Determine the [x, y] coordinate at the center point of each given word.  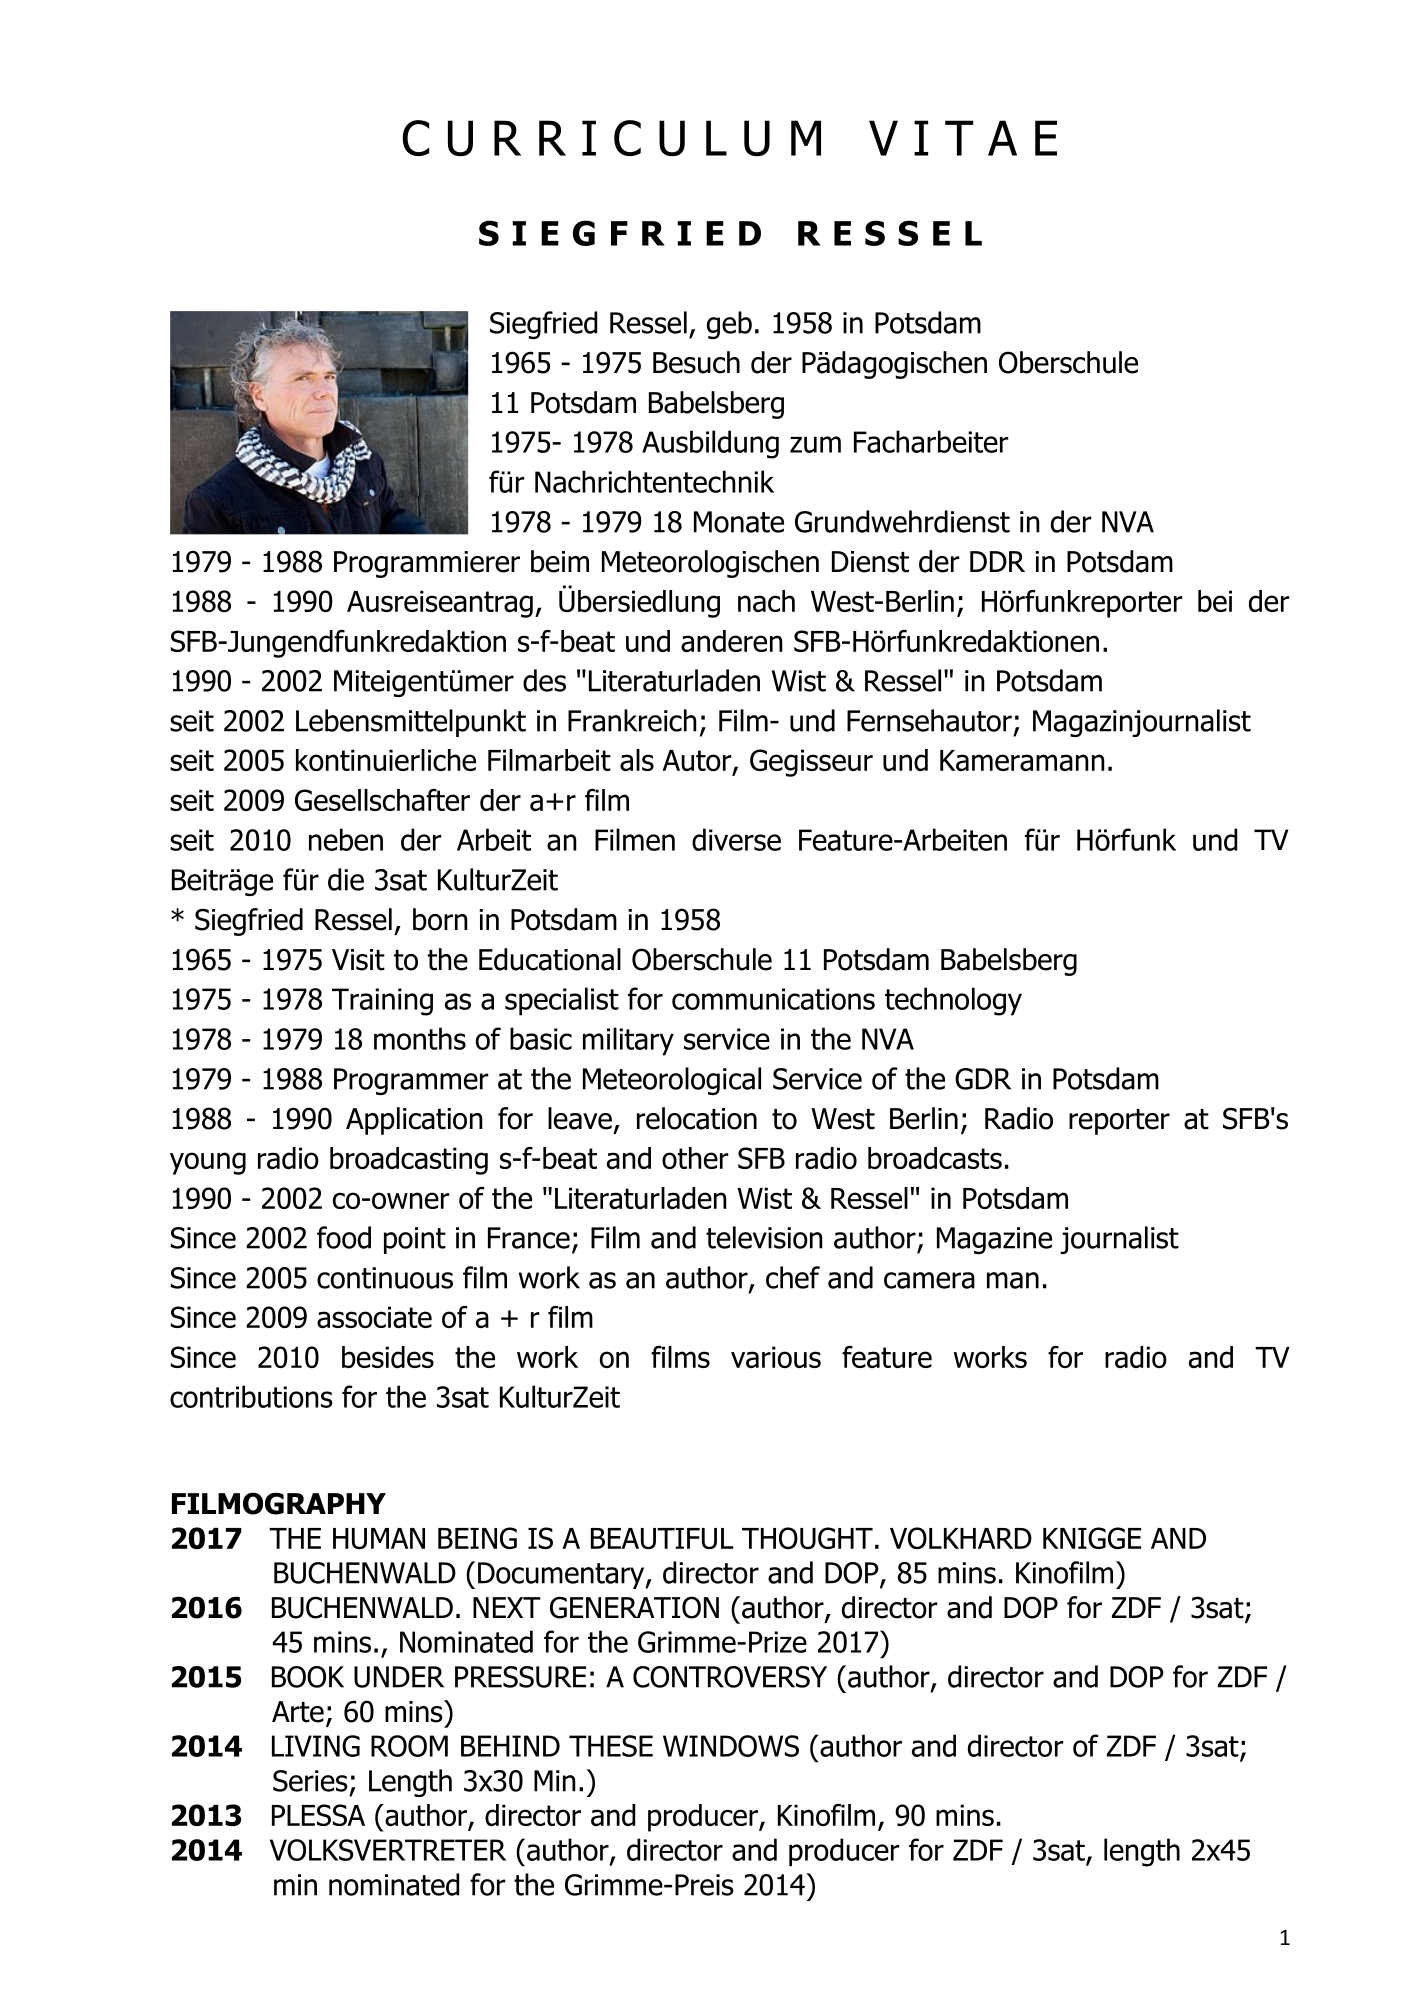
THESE [611, 1746]
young [208, 1163]
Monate [739, 522]
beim [560, 561]
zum [815, 444]
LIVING [316, 1746]
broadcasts [935, 1158]
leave [580, 1118]
